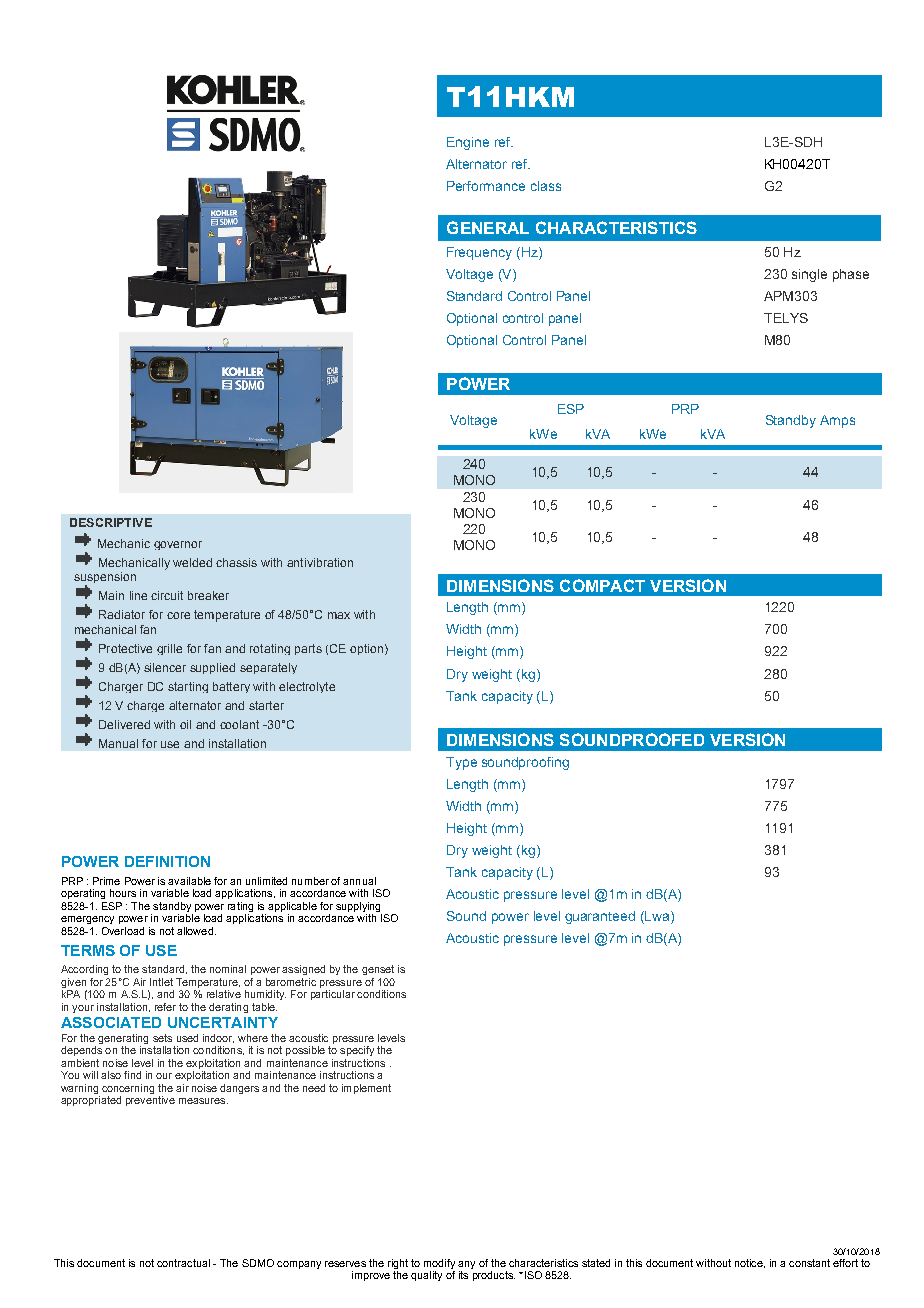  What do you see at coordinates (837, 421) in the screenshot?
I see `Amps` at bounding box center [837, 421].
